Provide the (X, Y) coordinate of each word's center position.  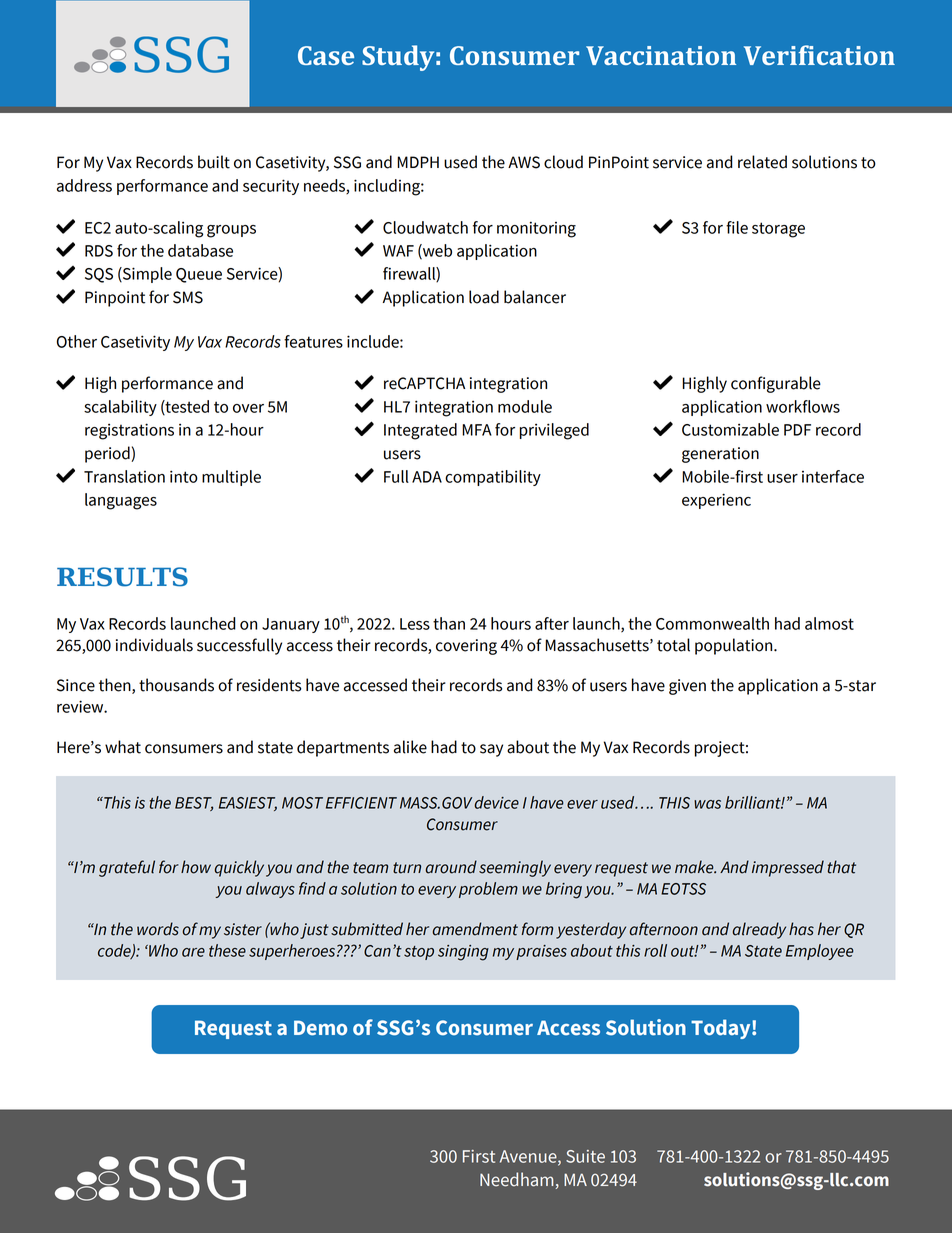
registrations (129, 431)
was (707, 804)
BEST (194, 804)
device (497, 802)
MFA (477, 430)
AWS (524, 162)
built (214, 162)
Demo (320, 1028)
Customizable (730, 429)
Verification (819, 55)
